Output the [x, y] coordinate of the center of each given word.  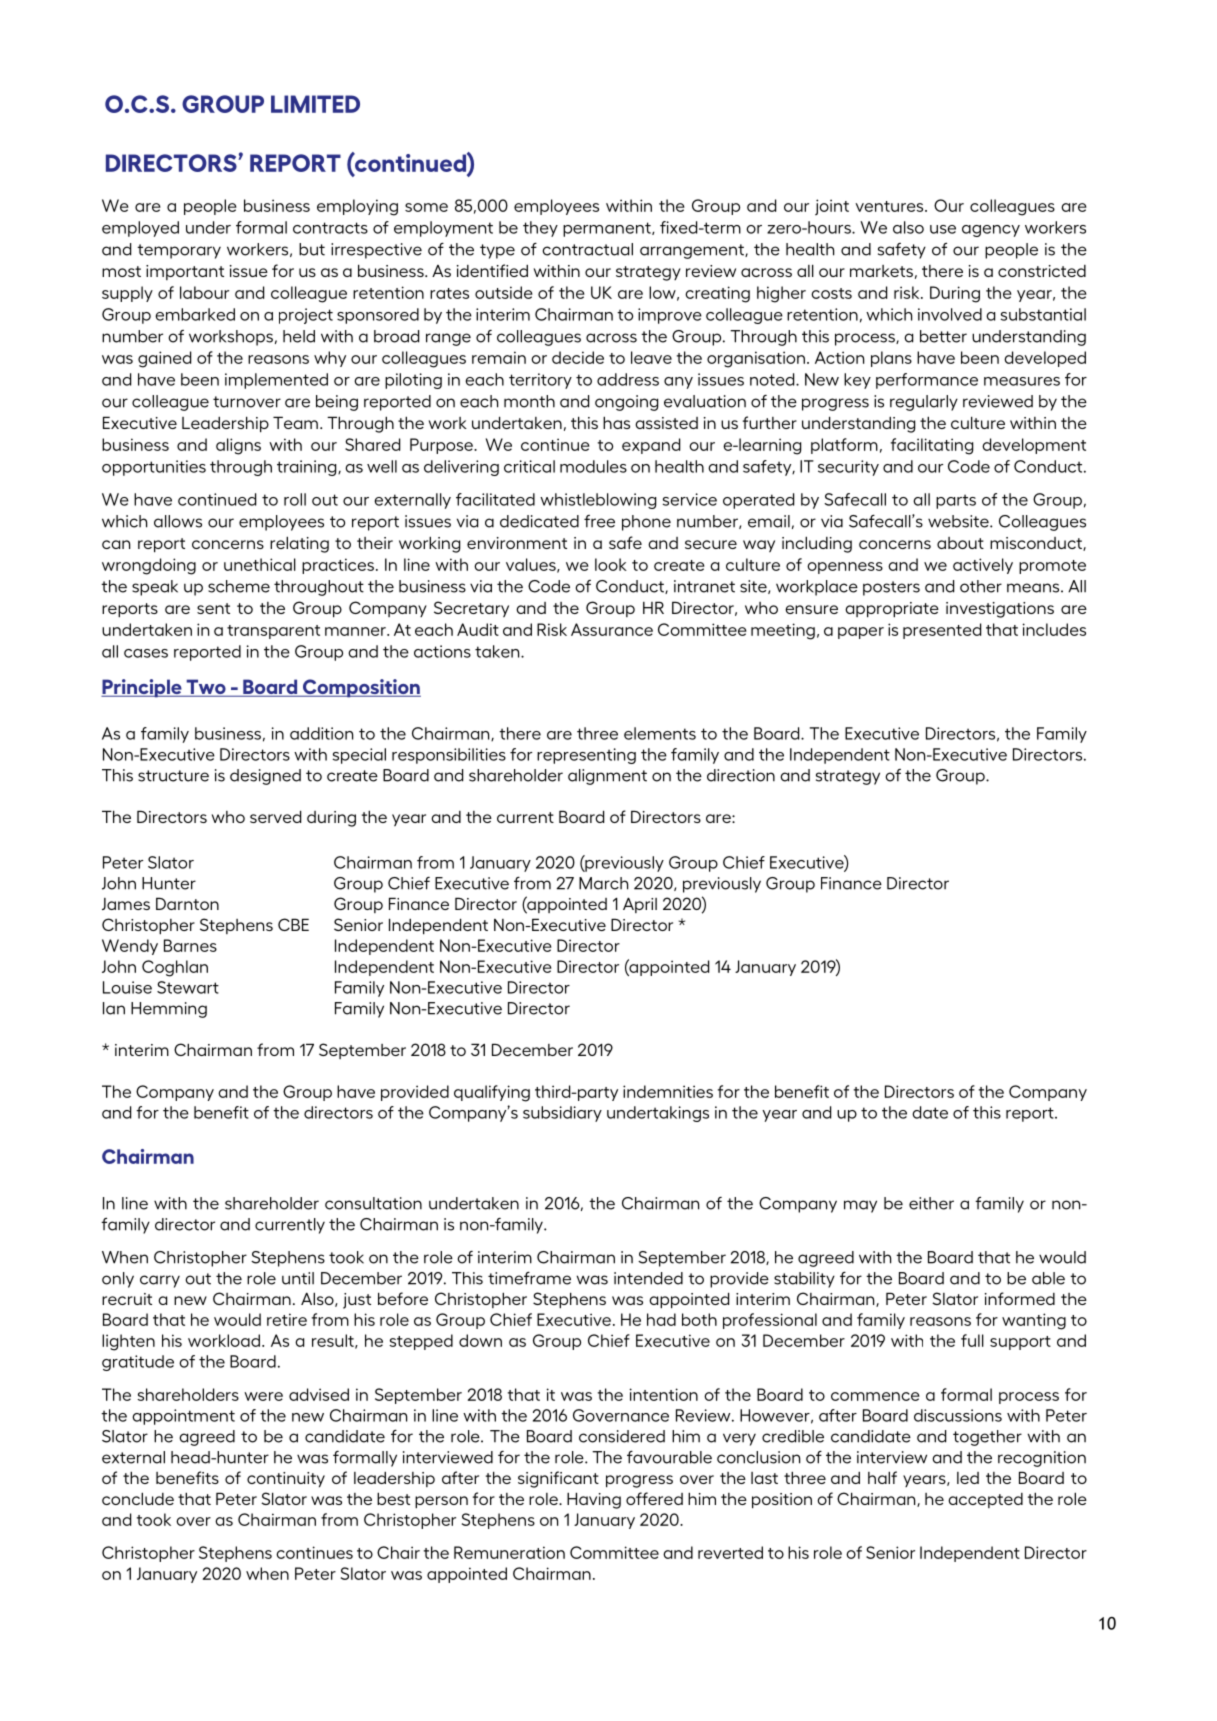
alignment [607, 777]
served [275, 816]
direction [741, 775]
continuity [286, 1480]
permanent [608, 229]
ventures [890, 206]
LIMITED [315, 104]
